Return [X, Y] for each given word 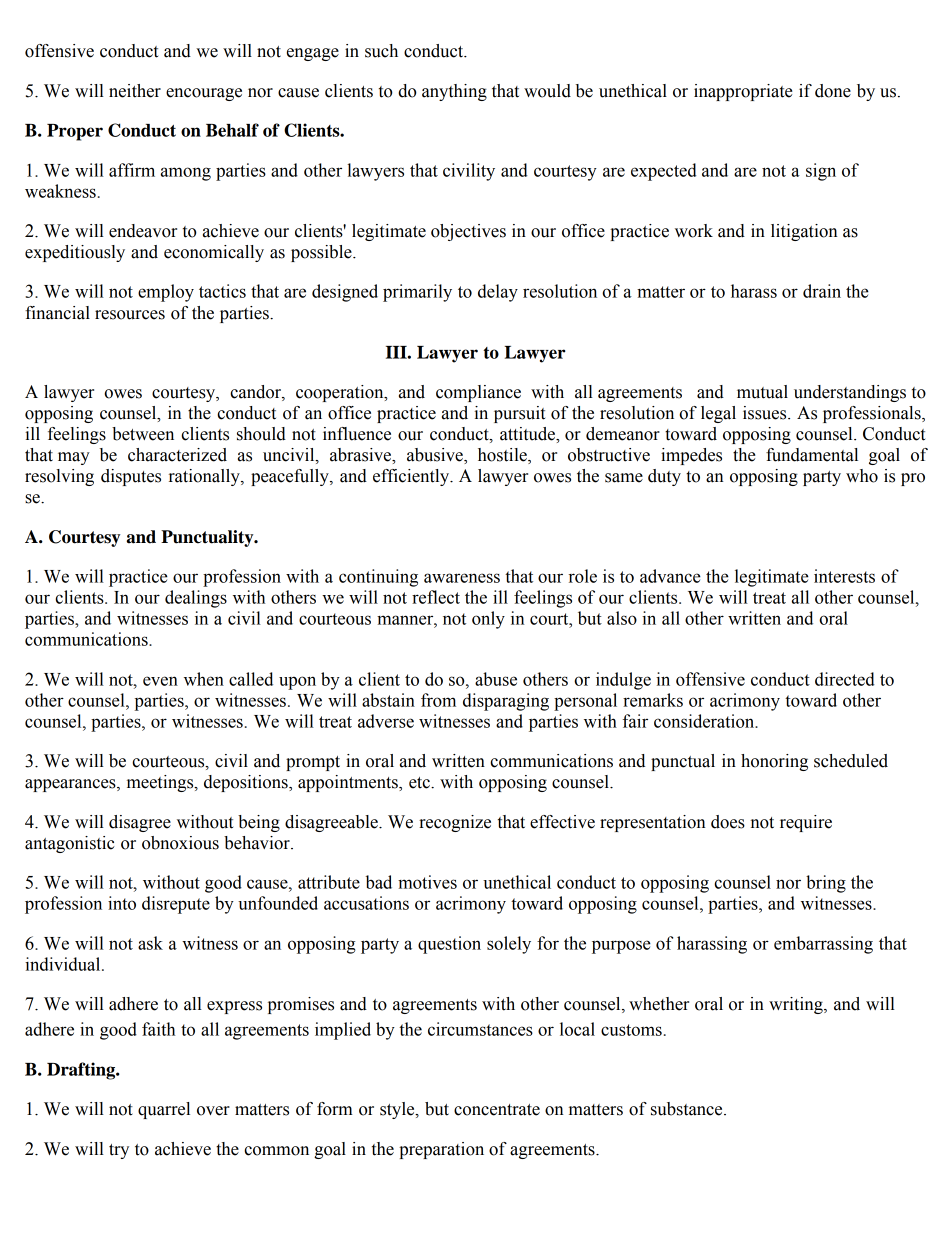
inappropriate [743, 92]
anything [454, 92]
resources [130, 315]
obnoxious [180, 843]
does [728, 822]
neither [135, 91]
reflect [436, 597]
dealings [196, 599]
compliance [478, 393]
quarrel [164, 1110]
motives [427, 882]
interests [844, 576]
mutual [762, 392]
